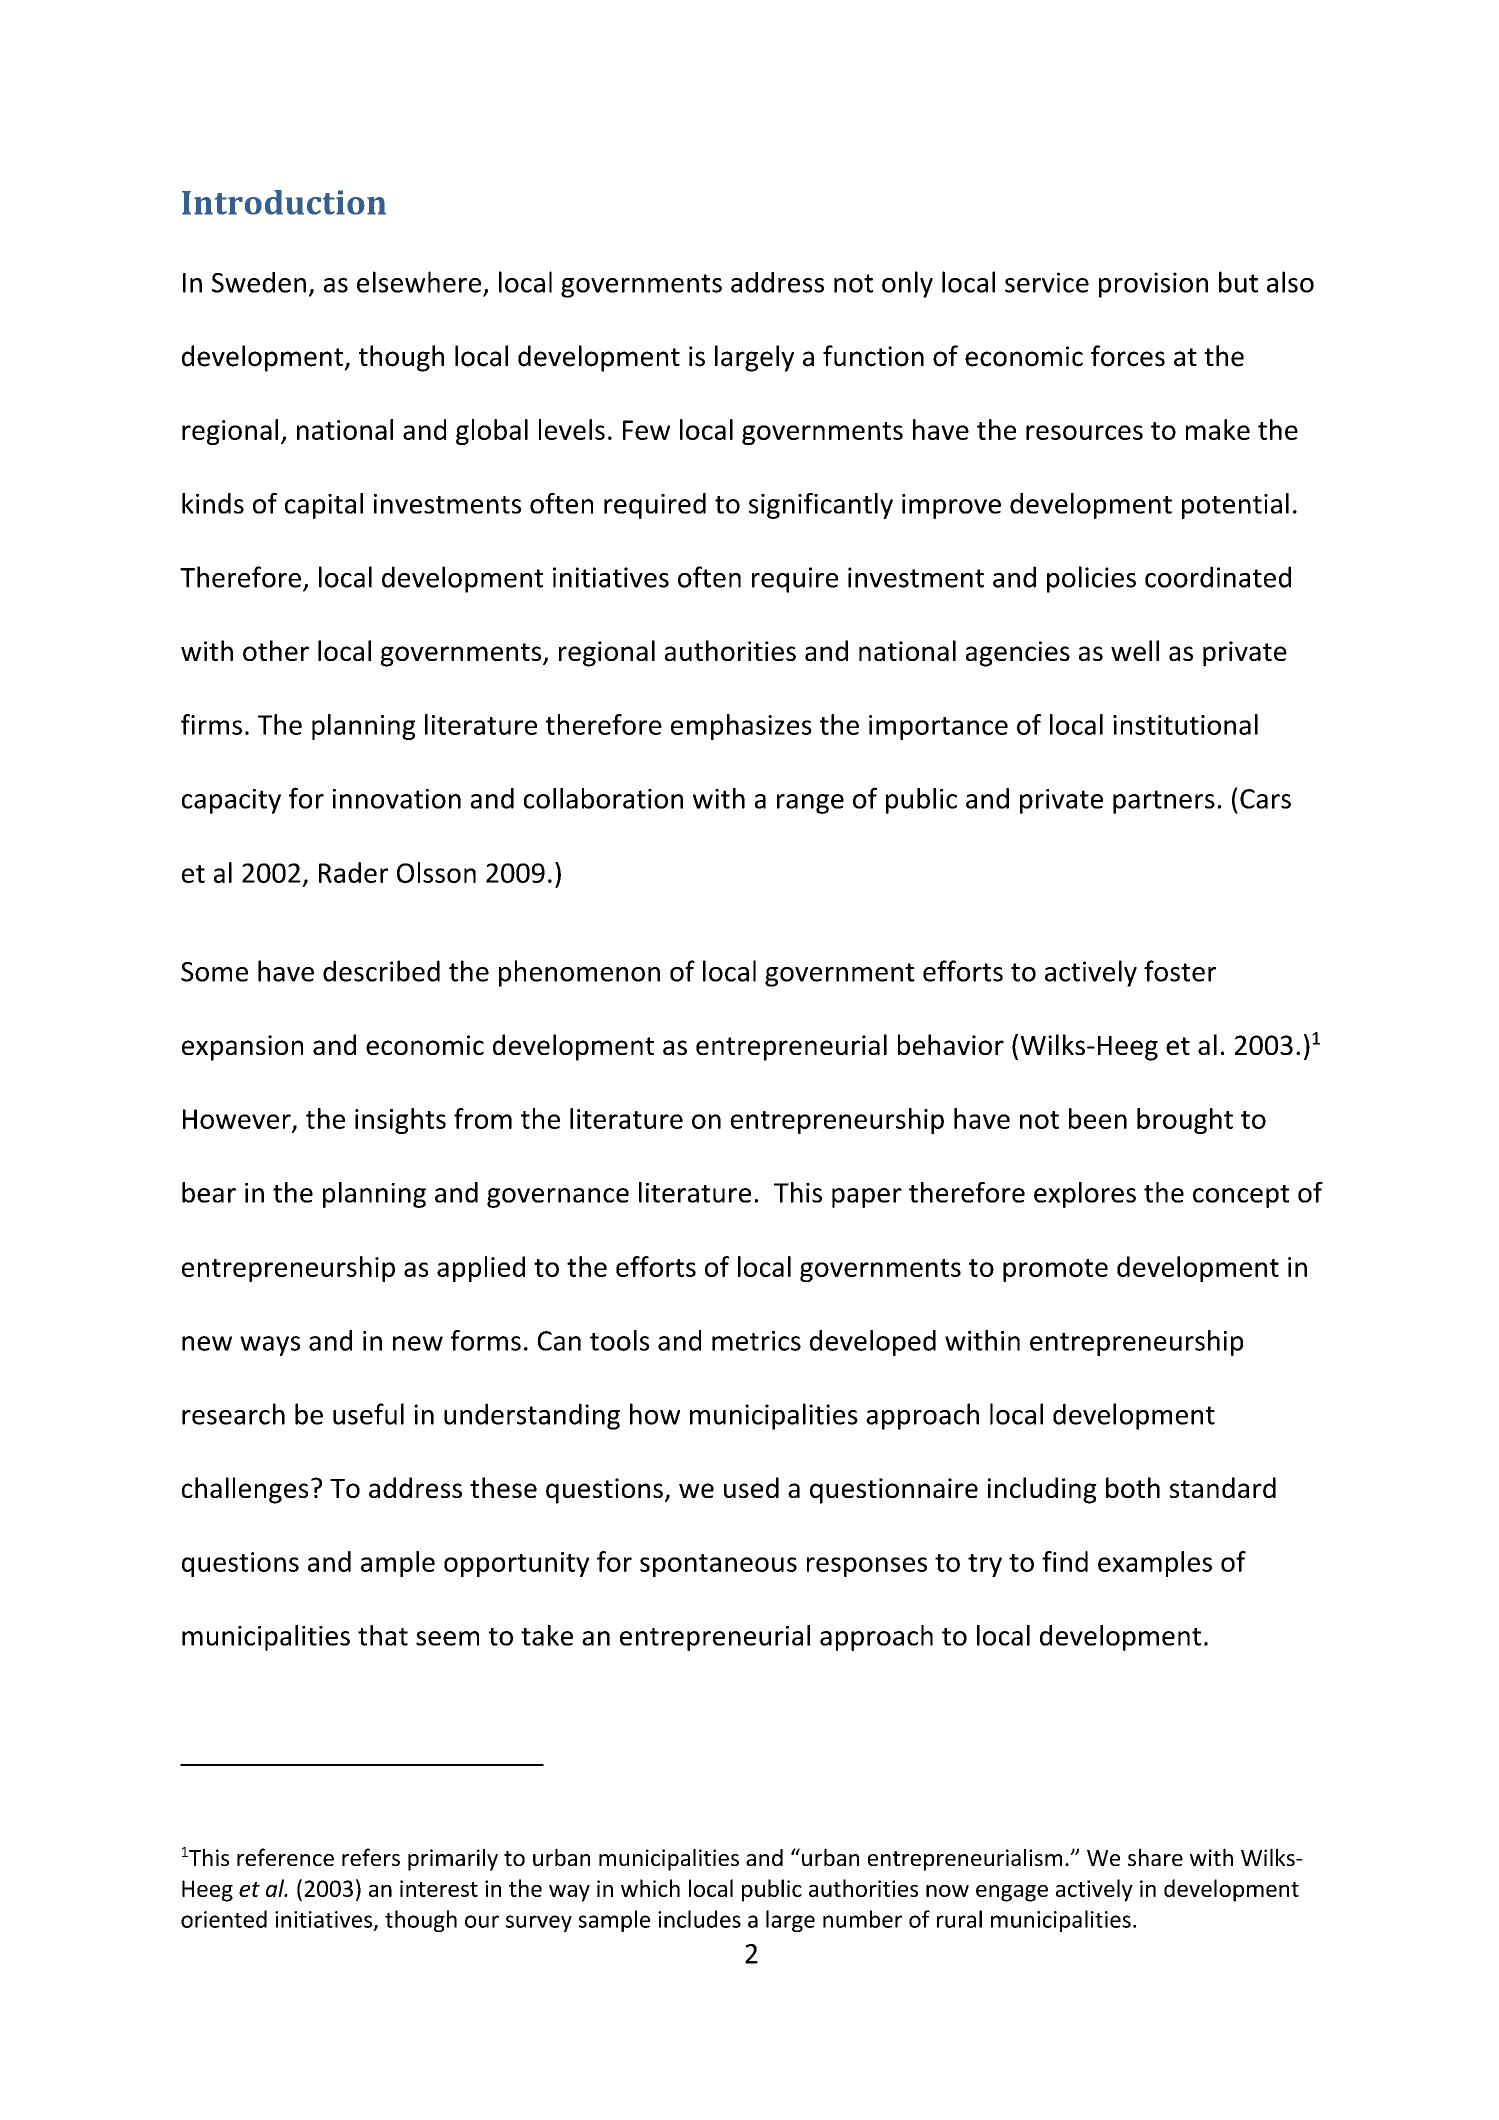 Image resolution: width=1499 pixels, height=2120 pixels. What do you see at coordinates (699, 1919) in the screenshot?
I see `includes` at bounding box center [699, 1919].
